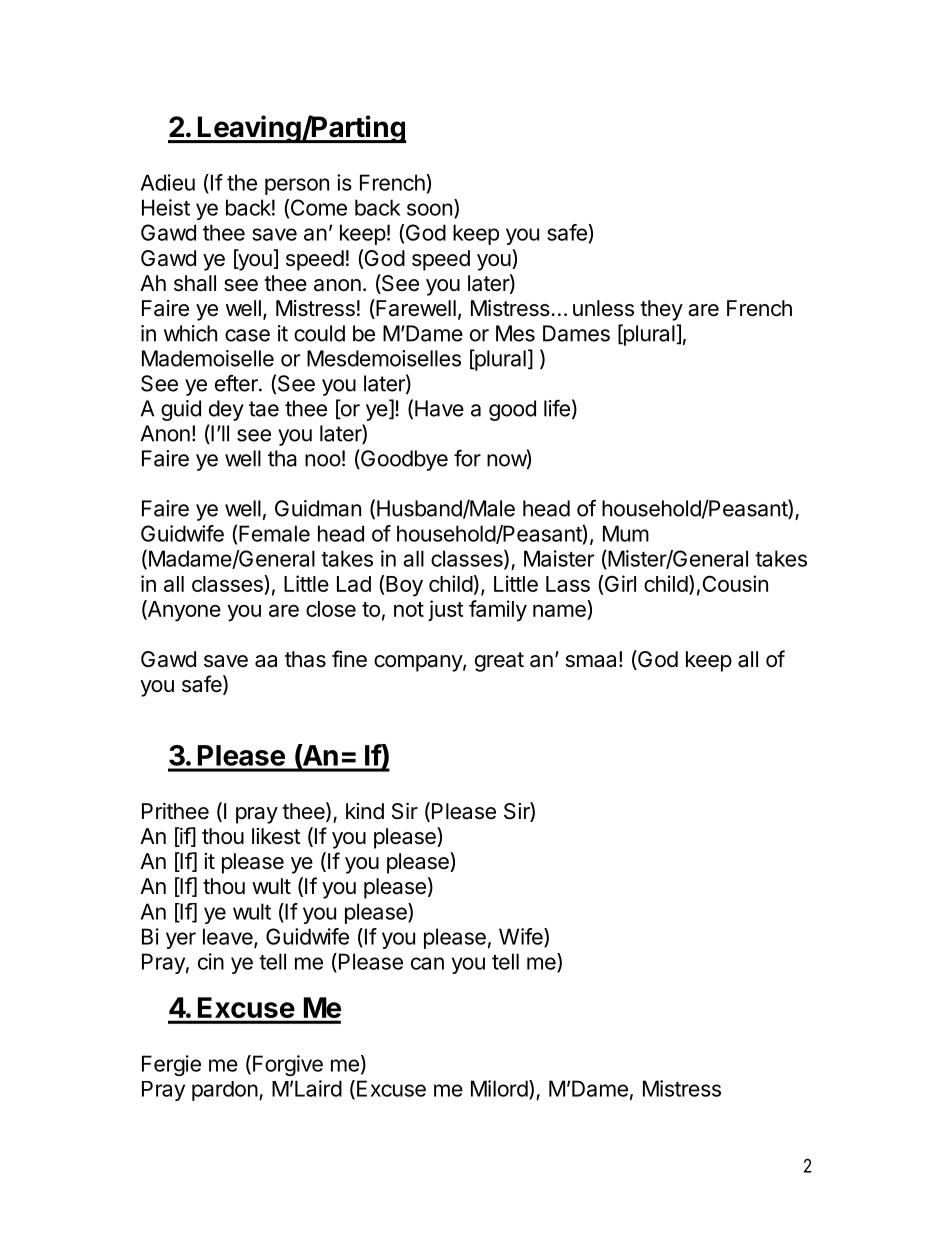  Describe the element at coordinates (288, 1065) in the document. I see `Forgive` at that location.
